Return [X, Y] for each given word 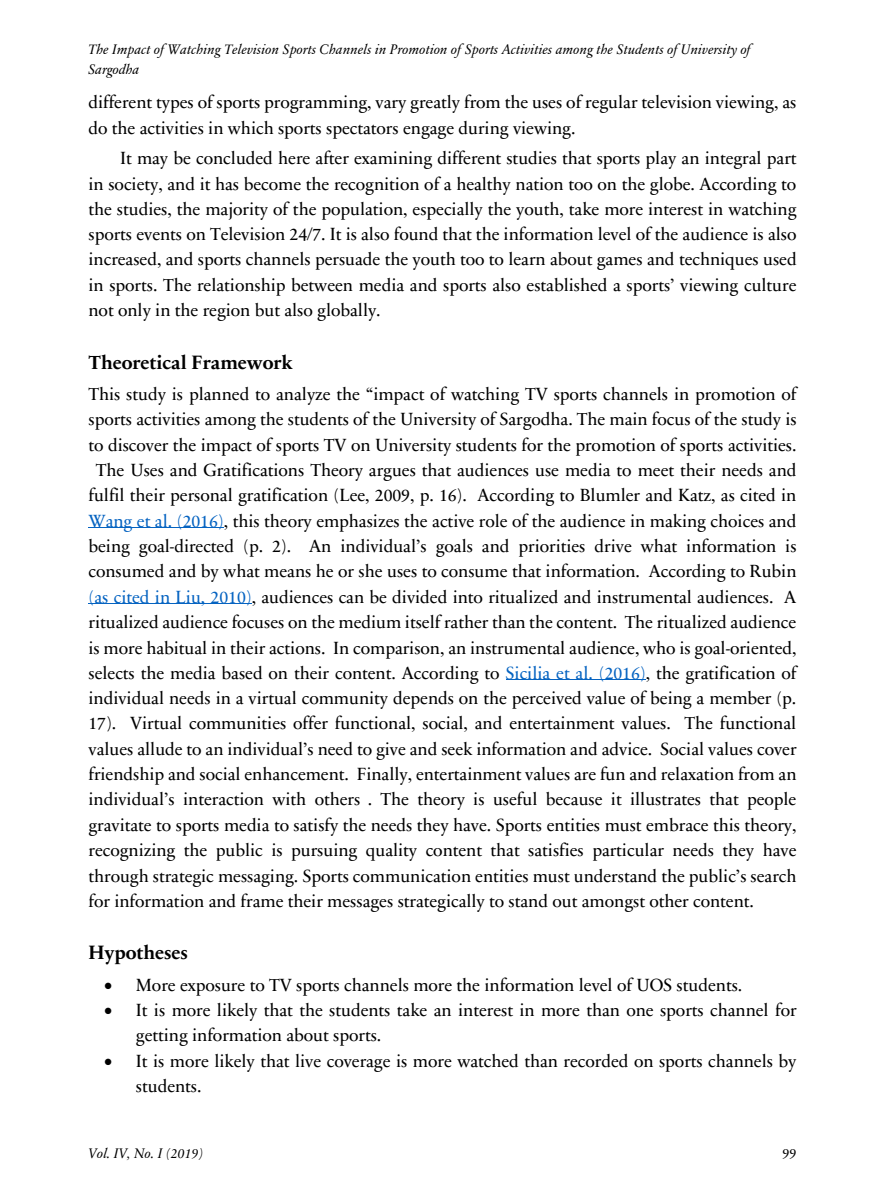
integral [733, 160]
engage [428, 132]
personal [201, 497]
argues [392, 474]
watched [487, 1061]
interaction [224, 799]
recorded [596, 1061]
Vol [99, 1152]
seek [457, 749]
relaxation [697, 774]
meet [656, 472]
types [174, 106]
